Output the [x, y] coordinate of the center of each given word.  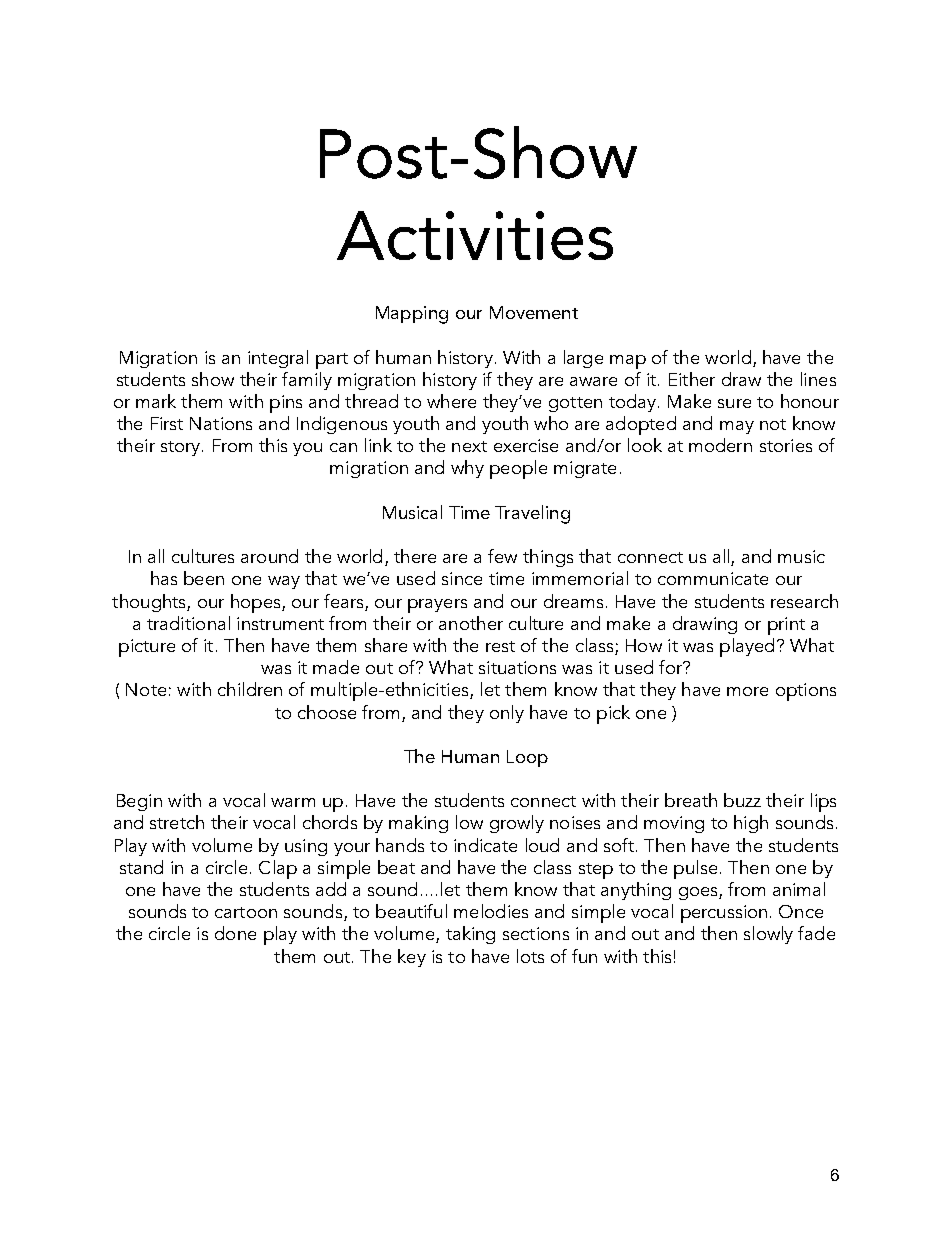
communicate [713, 578]
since [462, 578]
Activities [475, 235]
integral [278, 359]
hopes [257, 603]
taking [470, 935]
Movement [534, 312]
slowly [768, 935]
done [235, 933]
